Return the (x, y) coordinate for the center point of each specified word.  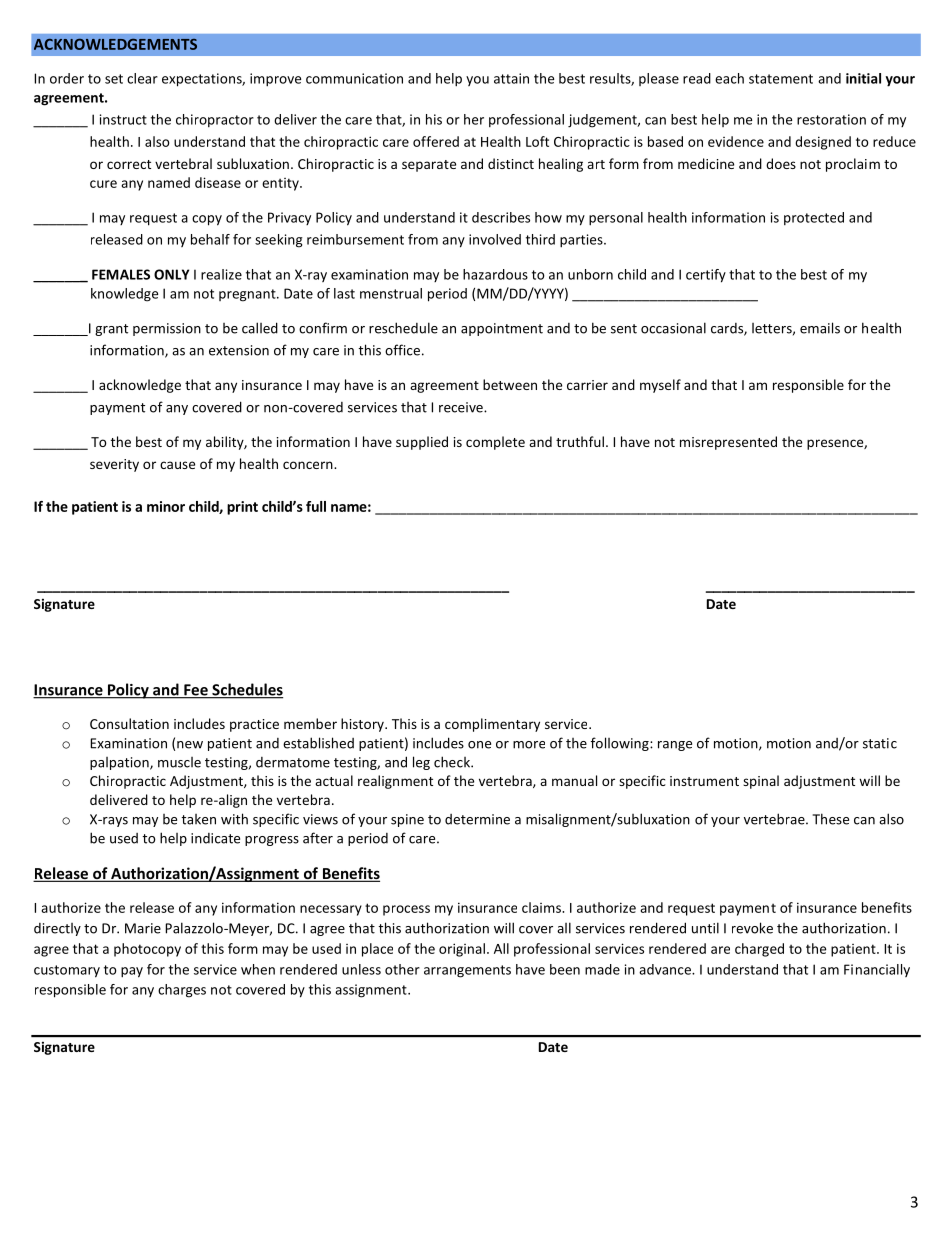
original (462, 950)
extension (239, 350)
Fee (196, 691)
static (880, 743)
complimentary (492, 725)
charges (182, 991)
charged (759, 950)
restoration (831, 119)
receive (462, 407)
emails (820, 328)
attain (511, 78)
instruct (123, 119)
